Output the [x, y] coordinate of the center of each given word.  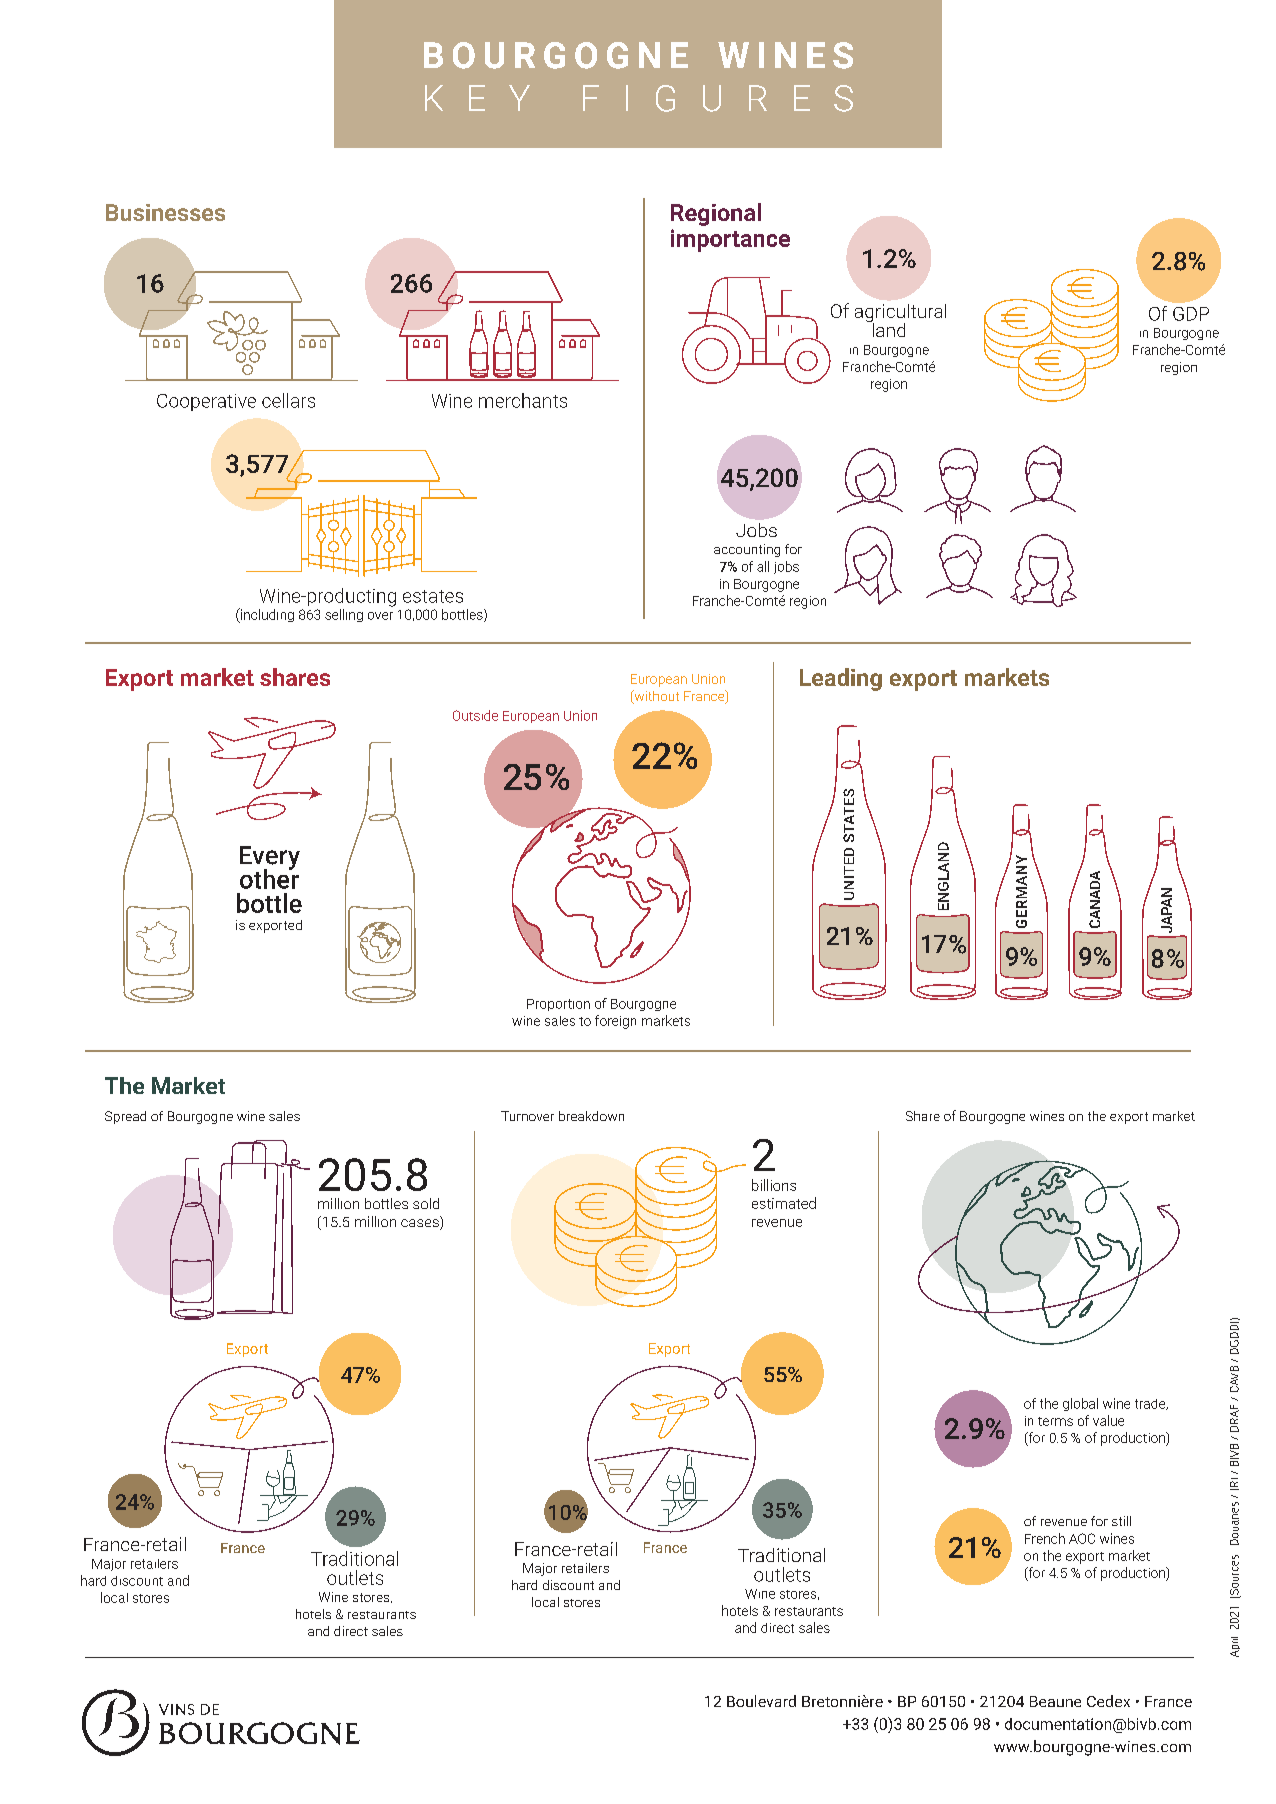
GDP [1191, 314]
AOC [1082, 1538]
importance [730, 240]
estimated [784, 1203]
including [266, 615]
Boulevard [761, 1701]
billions [774, 1185]
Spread [125, 1117]
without [655, 696]
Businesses [165, 212]
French [1045, 1538]
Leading [841, 679]
